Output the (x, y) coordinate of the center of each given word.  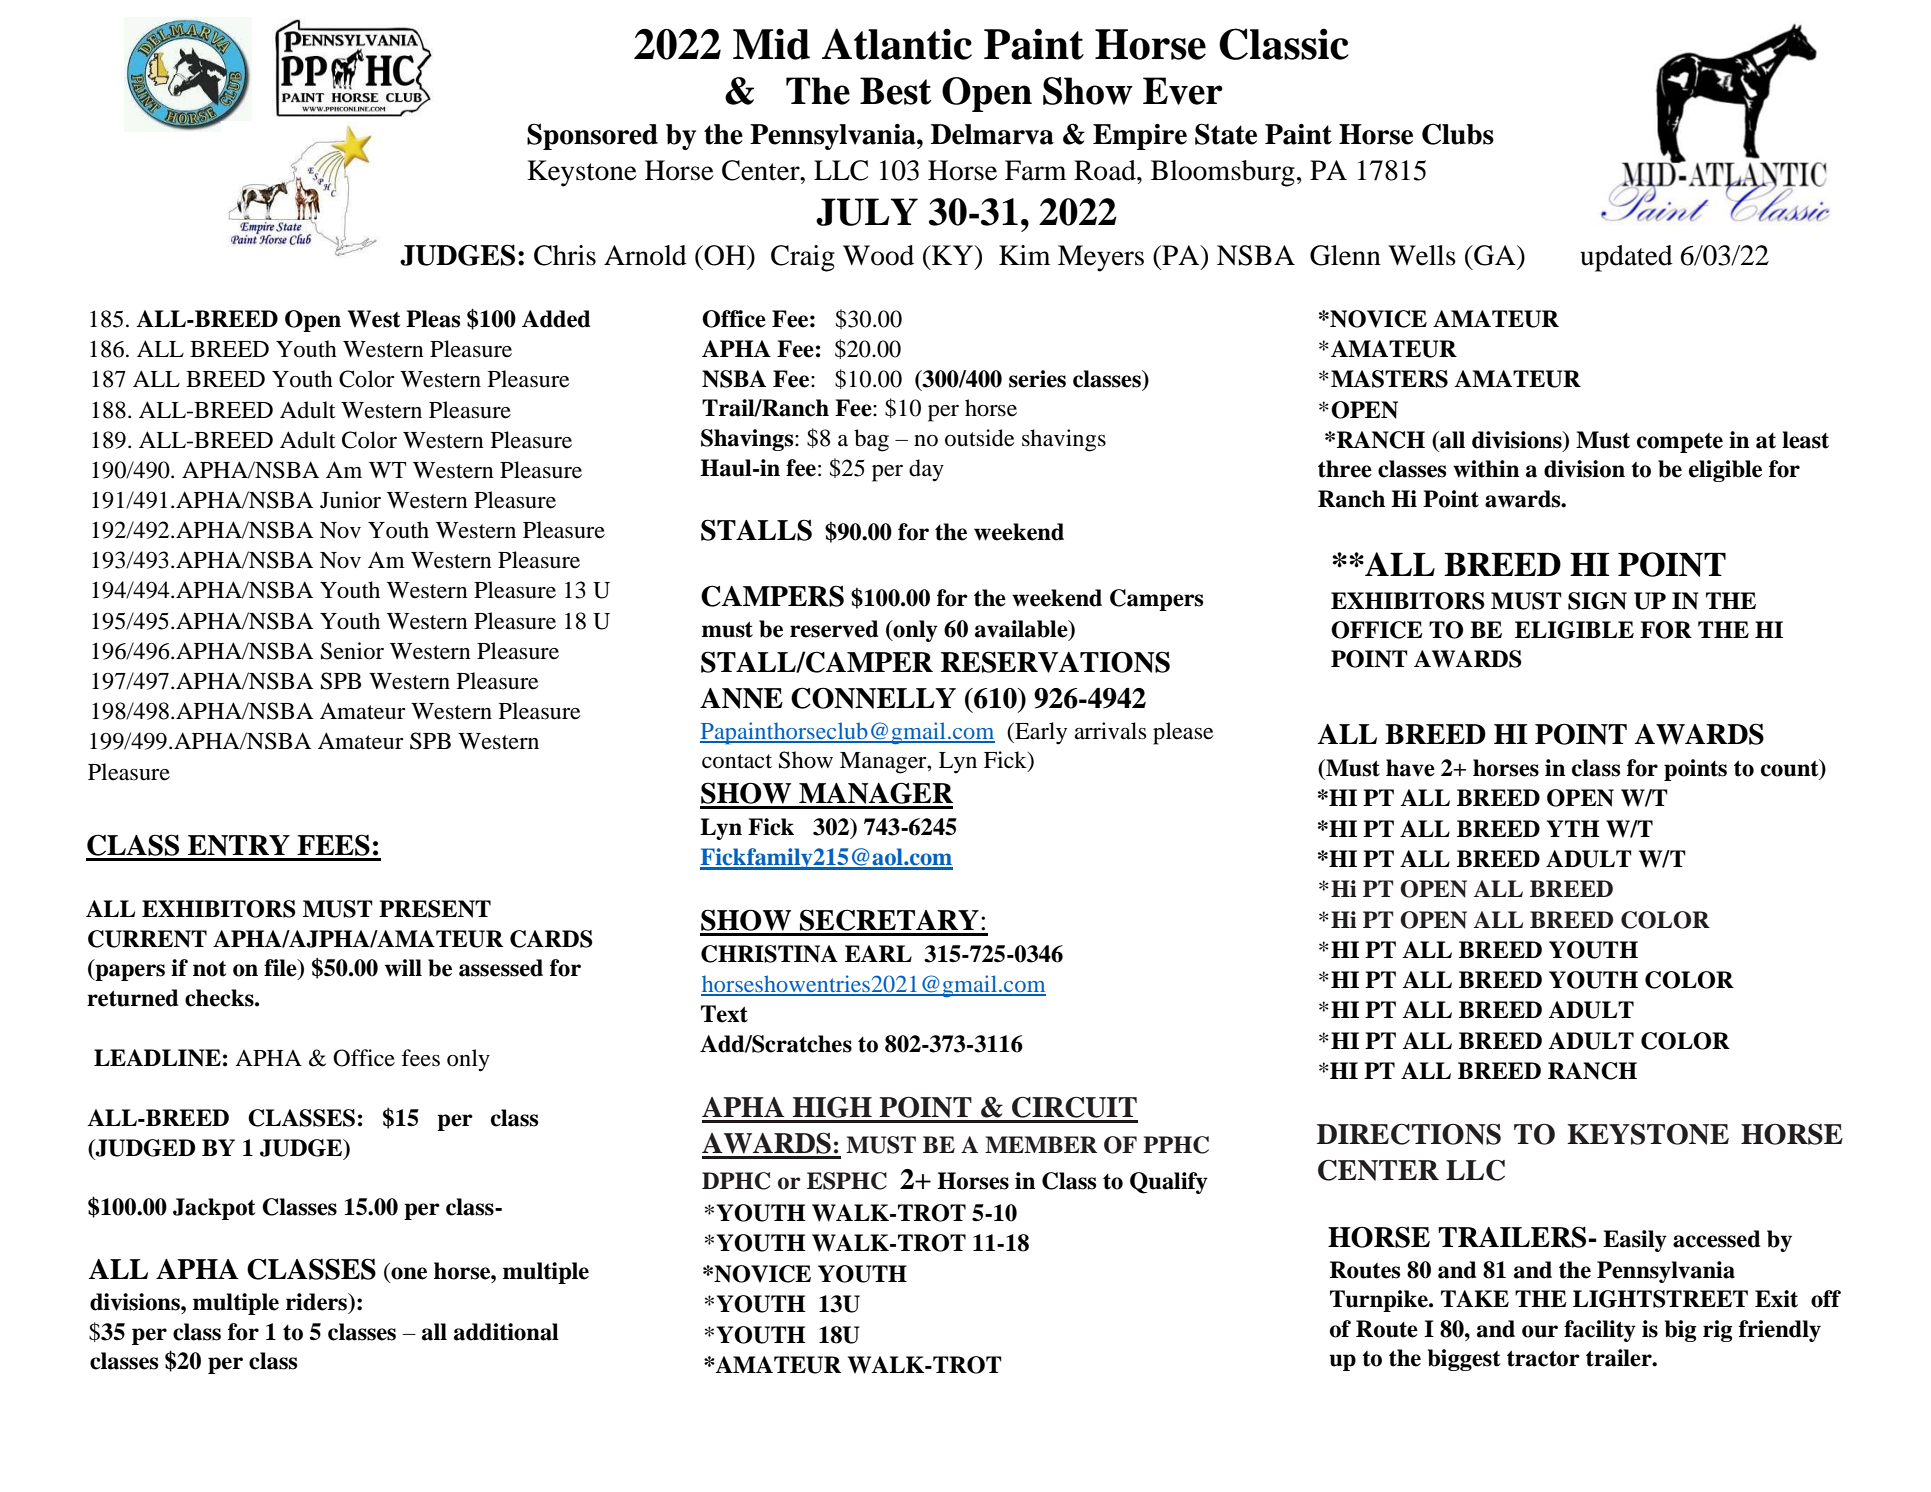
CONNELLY (873, 698)
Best (895, 91)
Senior (352, 651)
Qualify (1169, 1183)
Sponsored (592, 136)
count (1791, 769)
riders (318, 1303)
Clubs (1458, 134)
